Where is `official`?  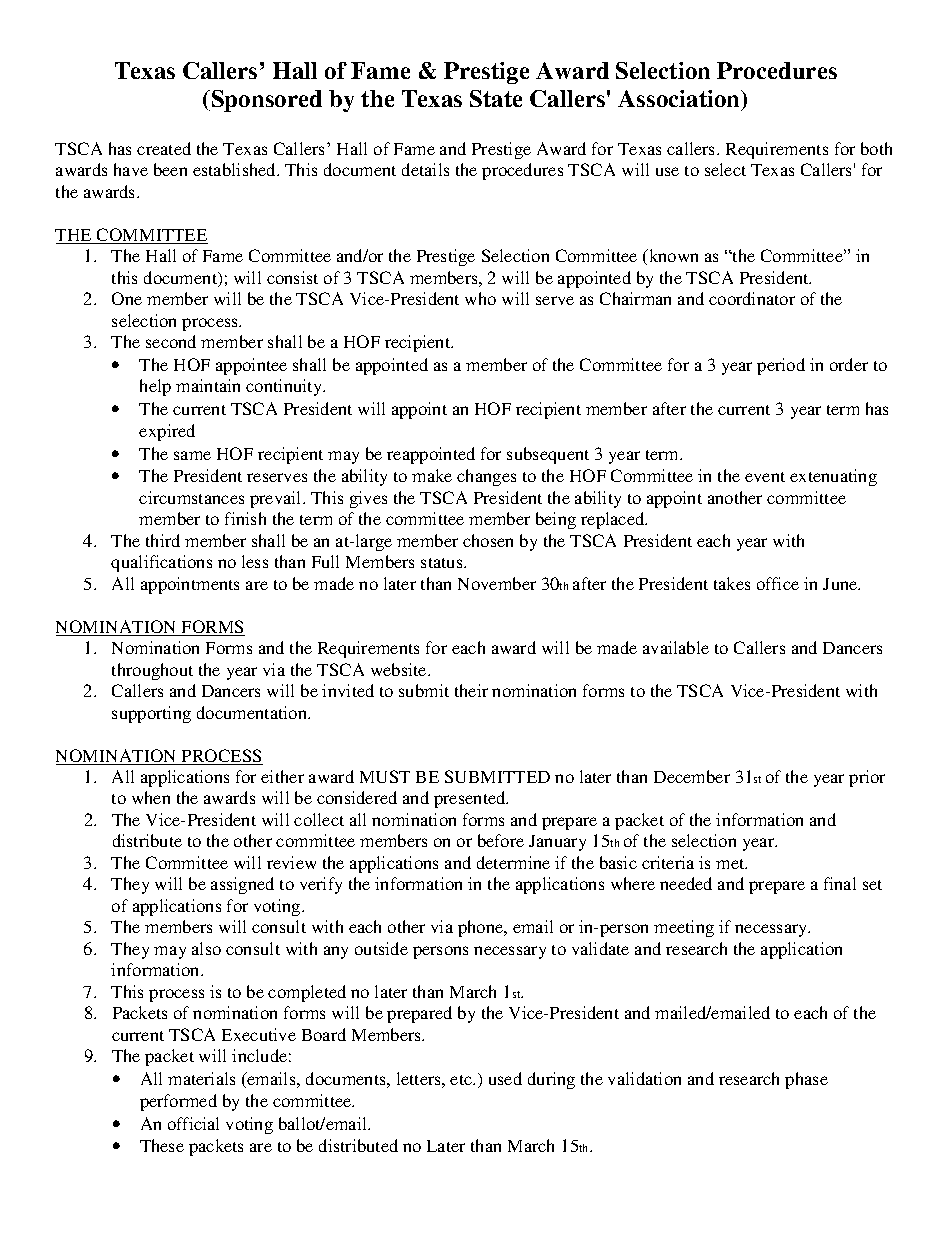
official is located at coordinates (193, 1123).
